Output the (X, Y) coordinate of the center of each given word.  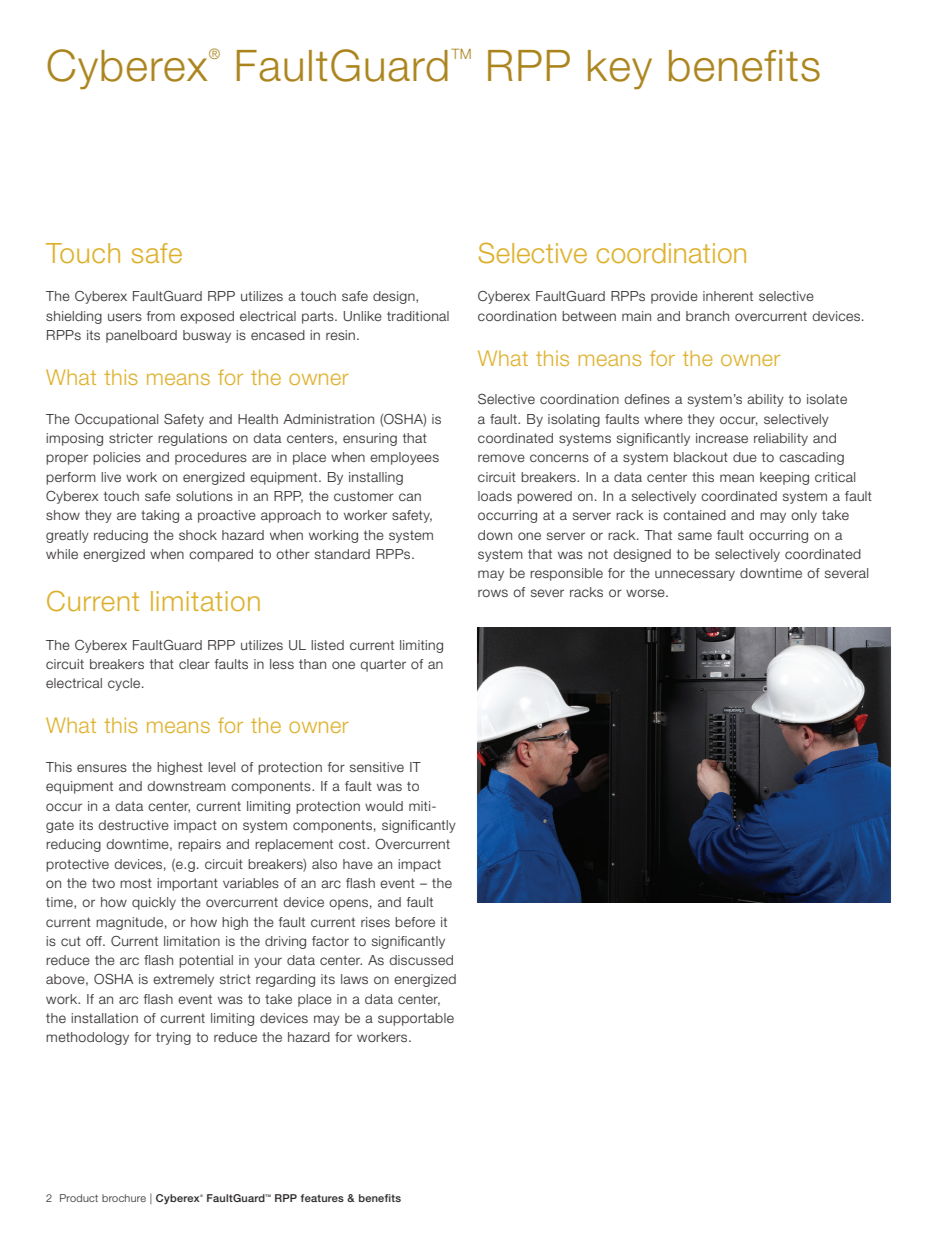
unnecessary (695, 575)
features (322, 1198)
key (620, 70)
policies (117, 458)
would (384, 806)
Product (79, 1198)
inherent (728, 296)
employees (404, 458)
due (745, 457)
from (161, 316)
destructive (133, 825)
